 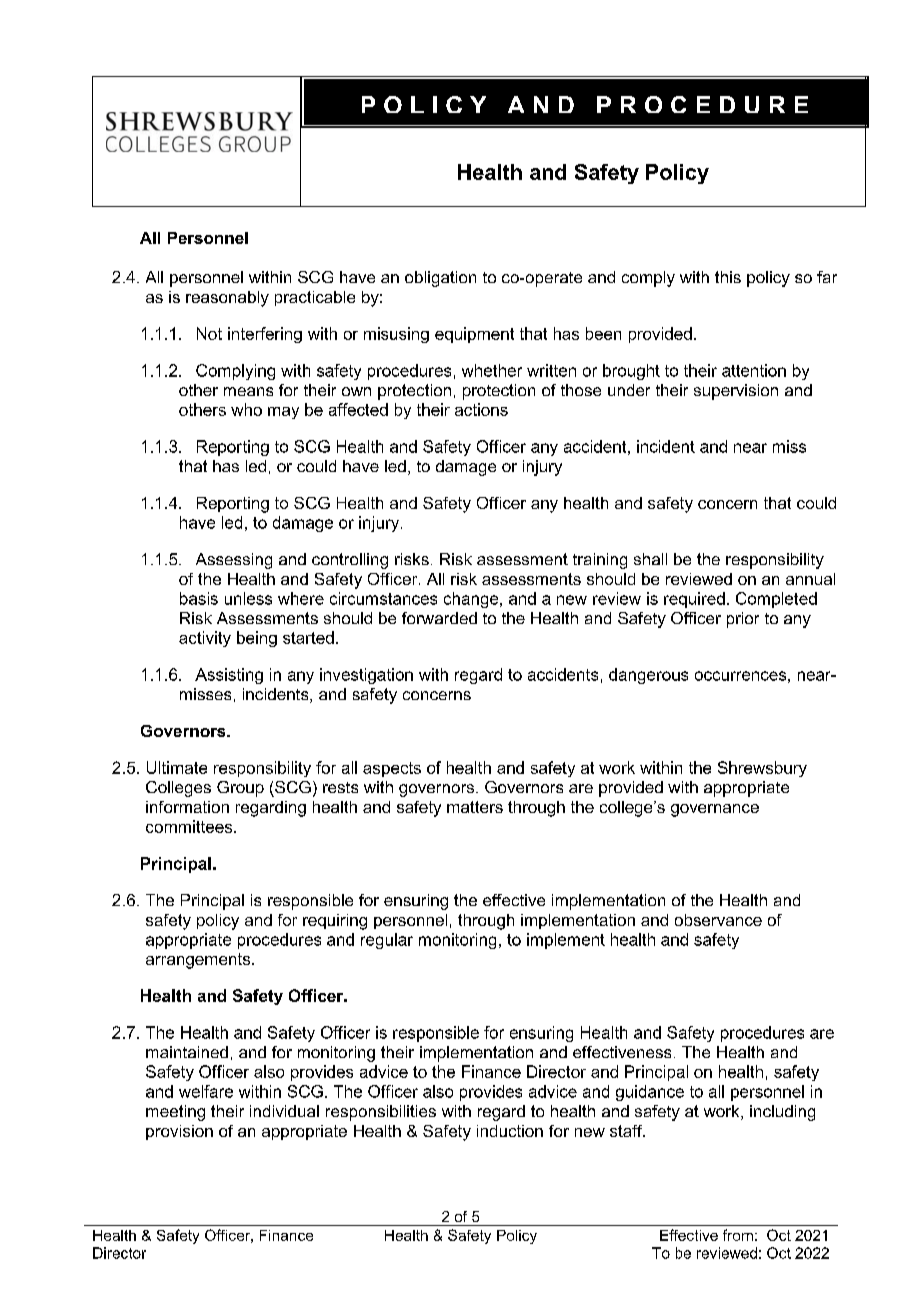 What do you see at coordinates (179, 1132) in the page?
I see `provision` at bounding box center [179, 1132].
